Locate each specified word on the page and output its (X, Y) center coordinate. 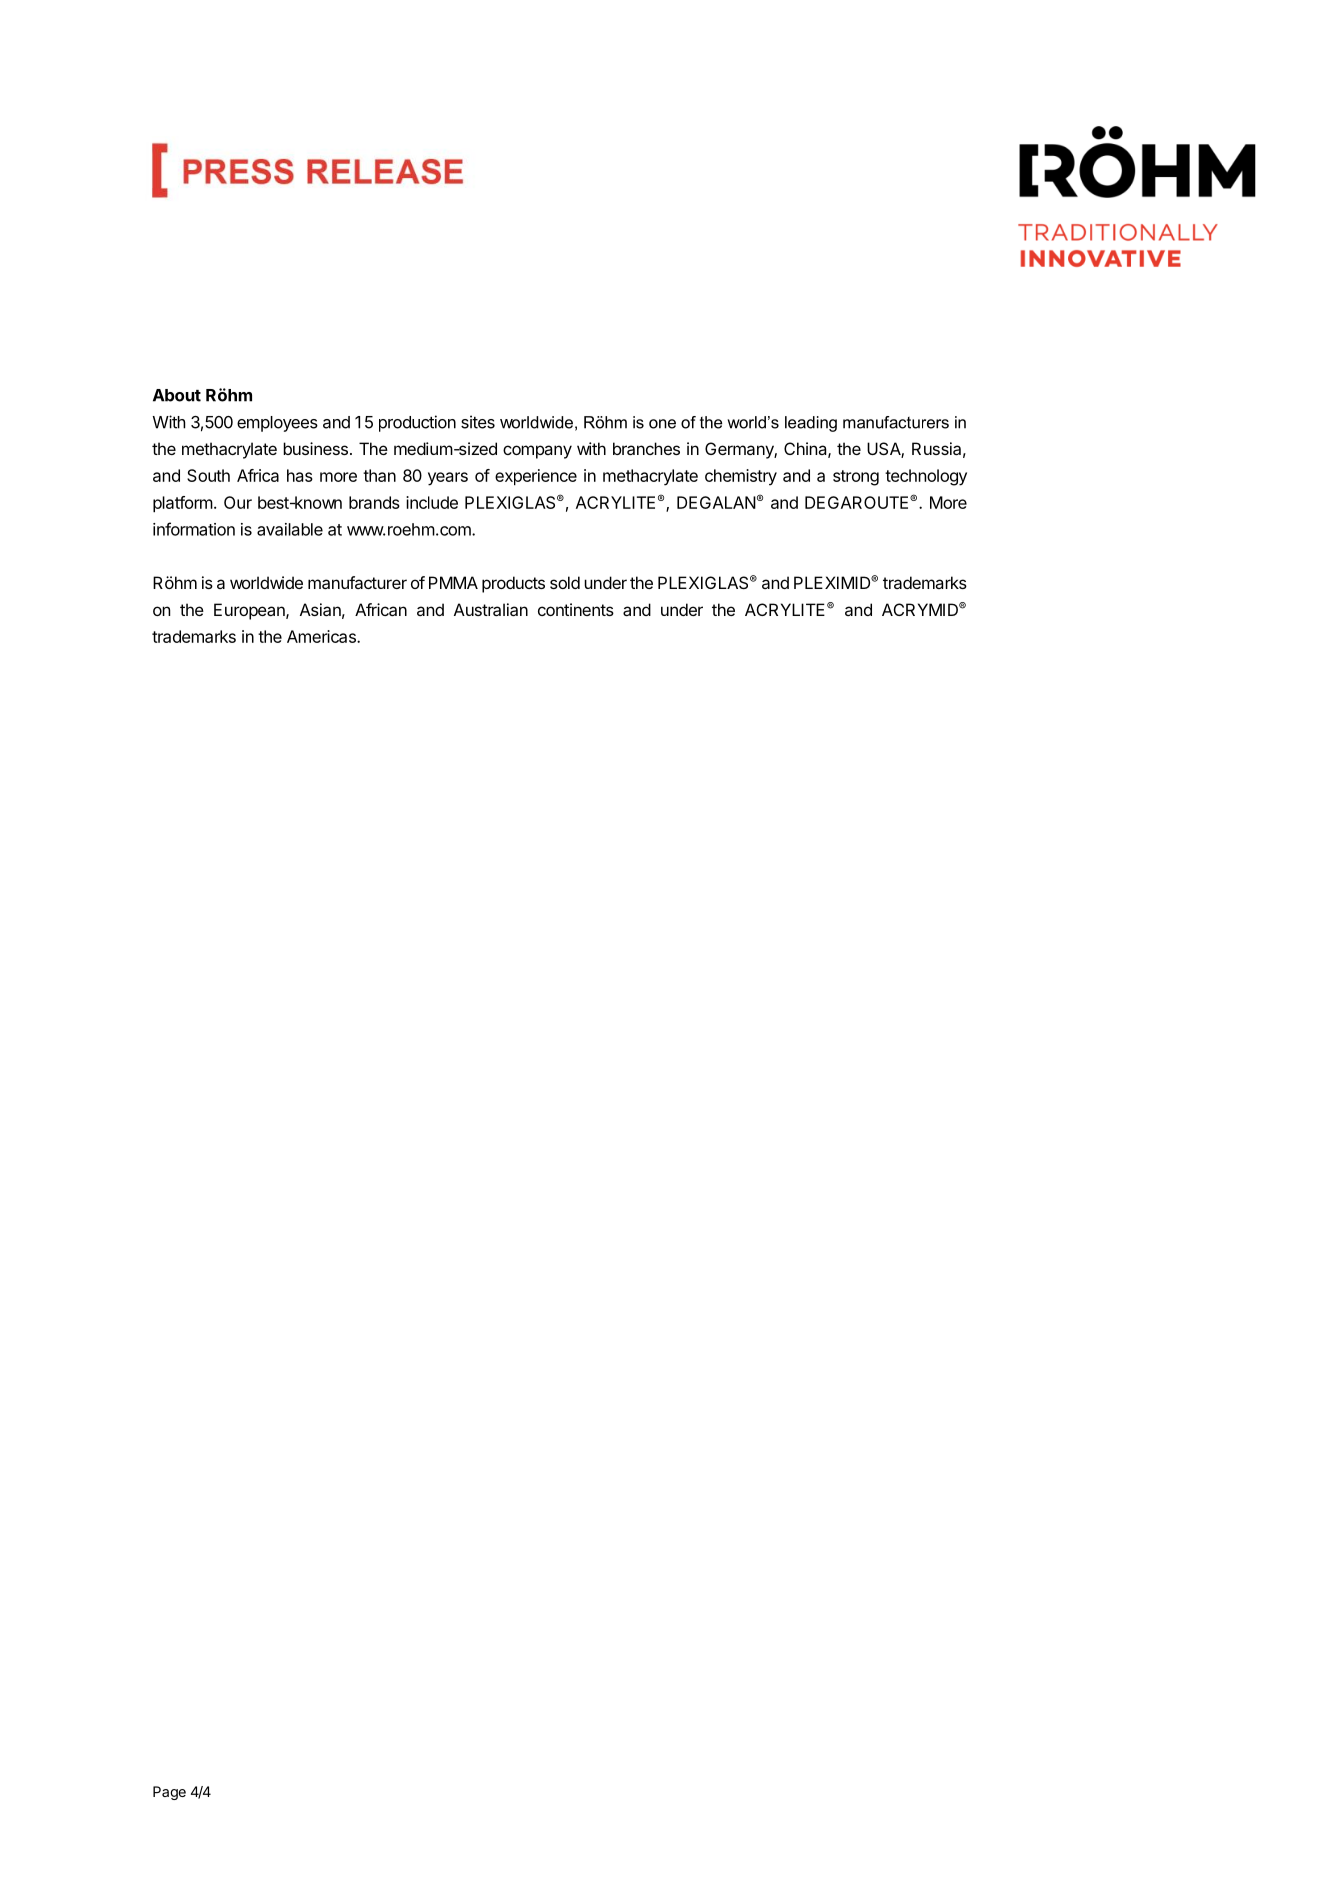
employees (277, 424)
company (537, 452)
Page (169, 1793)
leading (811, 424)
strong (856, 478)
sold (565, 582)
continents (576, 609)
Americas (322, 636)
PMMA (453, 582)
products (513, 584)
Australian (491, 609)
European (250, 611)
